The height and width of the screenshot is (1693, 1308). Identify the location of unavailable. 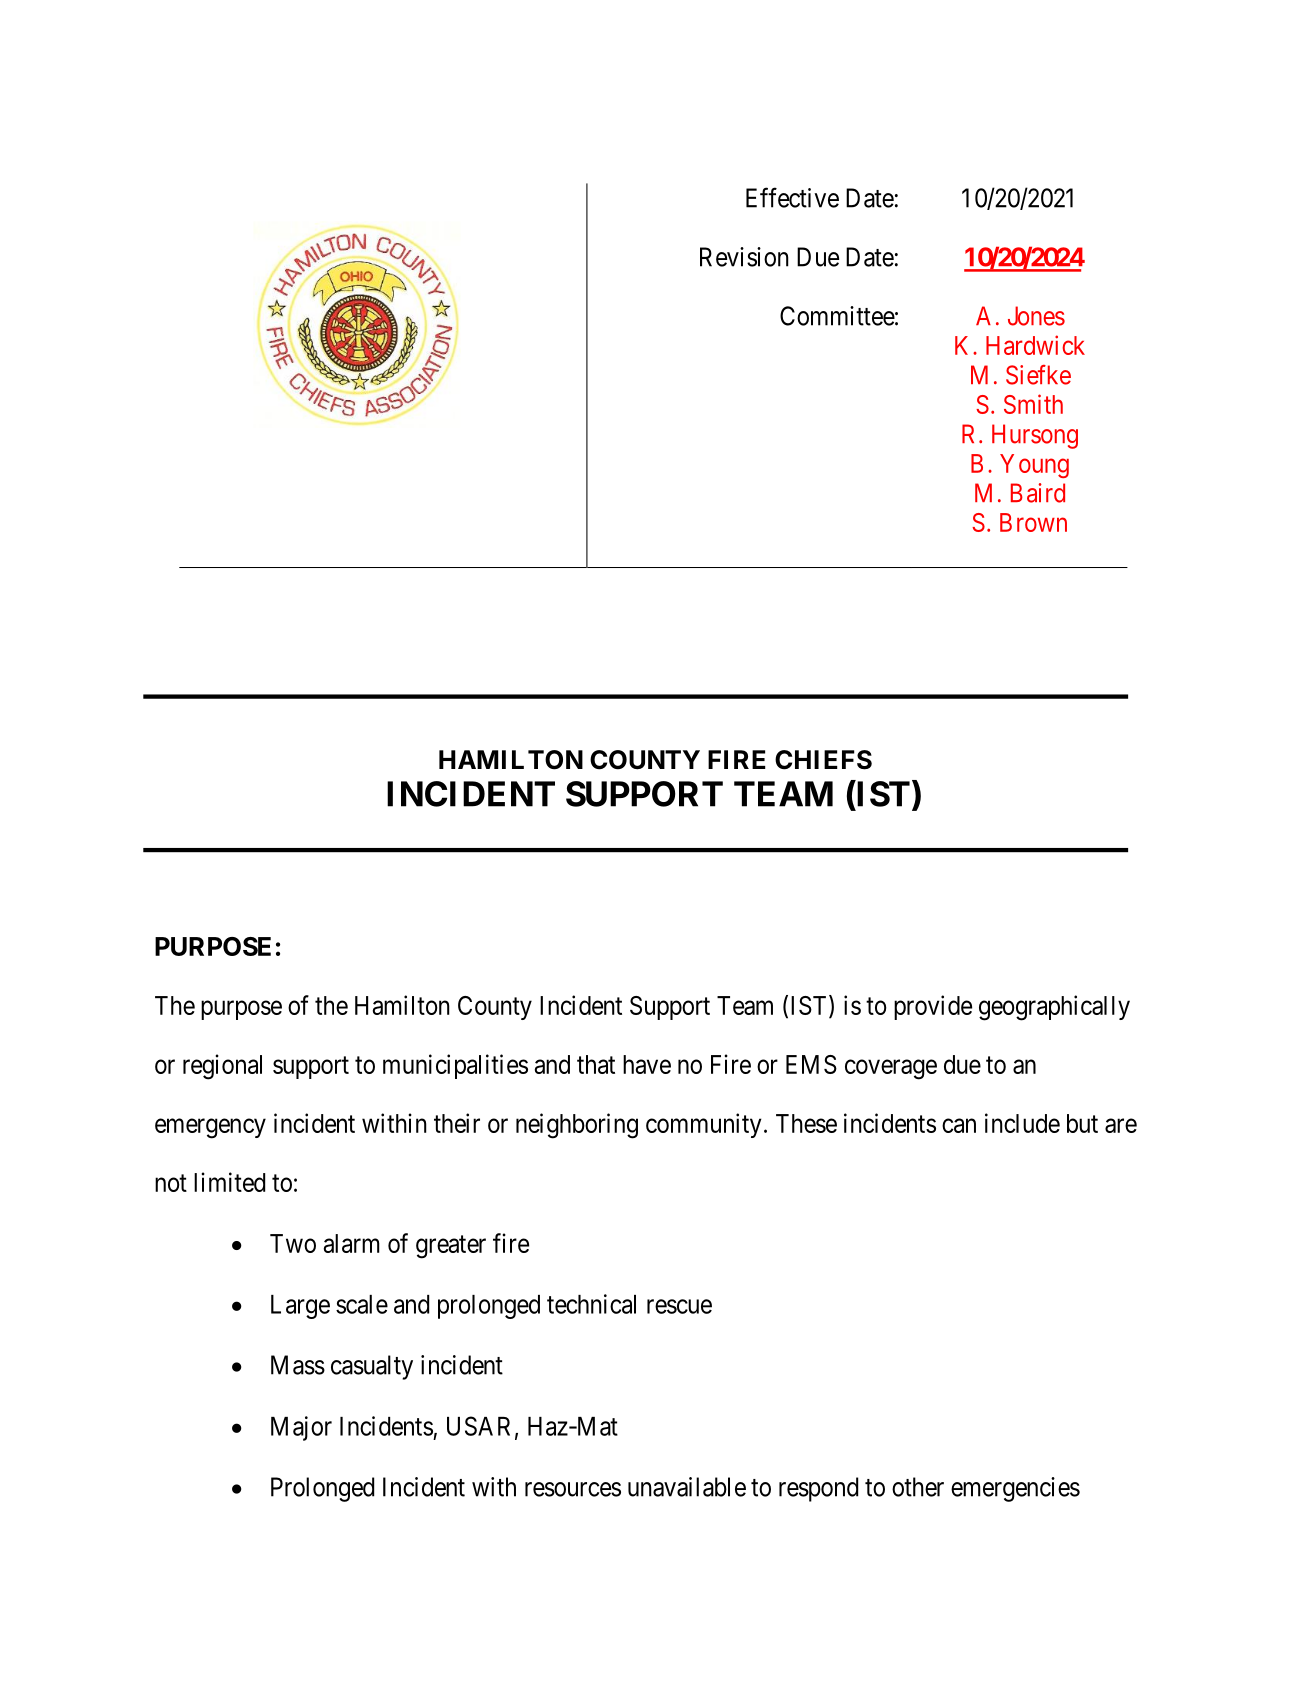
(687, 1487).
